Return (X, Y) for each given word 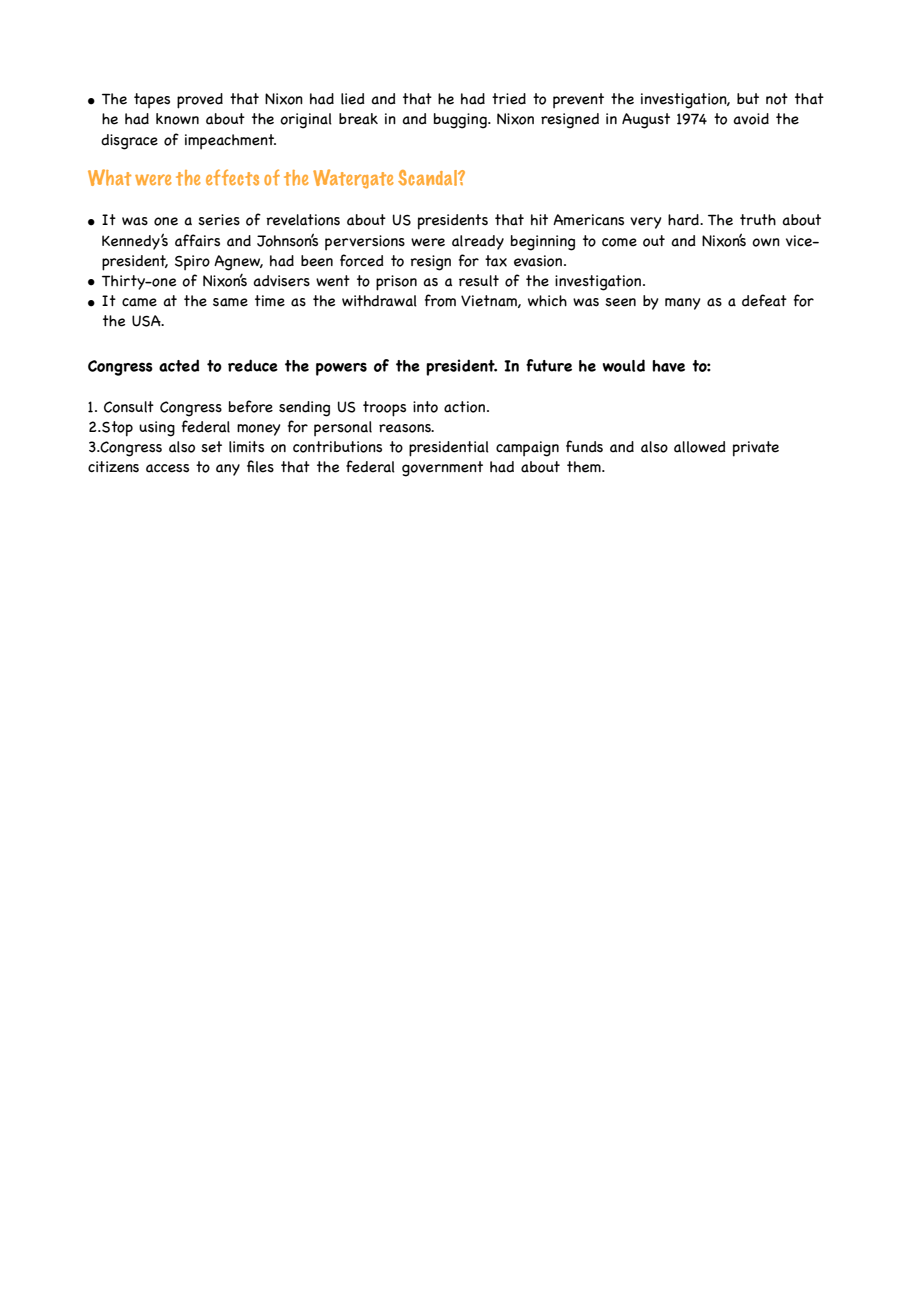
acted (179, 365)
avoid (751, 119)
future (549, 365)
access (167, 468)
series (219, 220)
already (478, 242)
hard (684, 220)
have (668, 366)
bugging (461, 121)
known (177, 119)
